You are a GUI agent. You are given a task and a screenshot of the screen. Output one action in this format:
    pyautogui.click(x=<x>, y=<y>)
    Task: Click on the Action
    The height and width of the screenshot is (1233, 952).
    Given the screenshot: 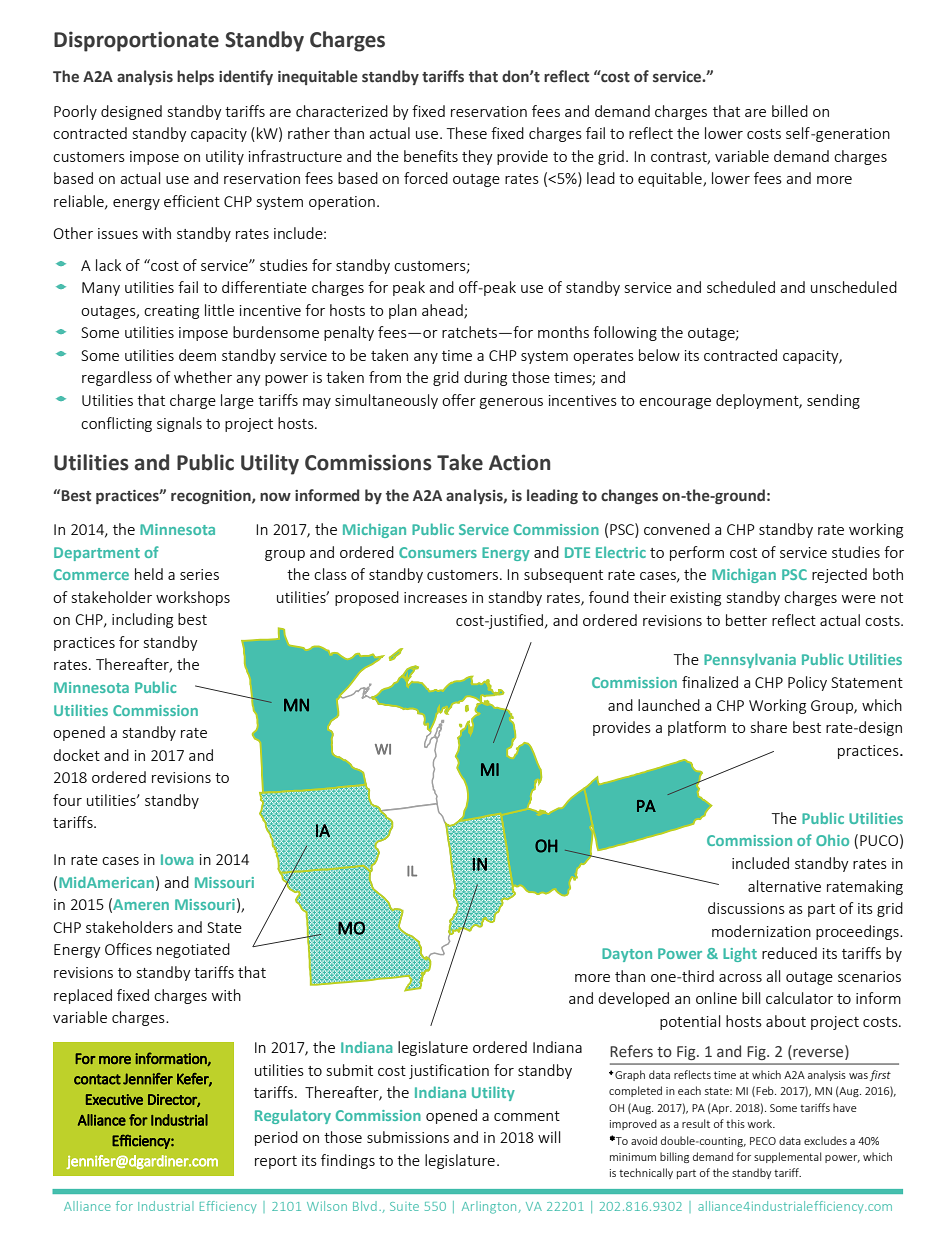 What is the action you would take?
    pyautogui.click(x=519, y=462)
